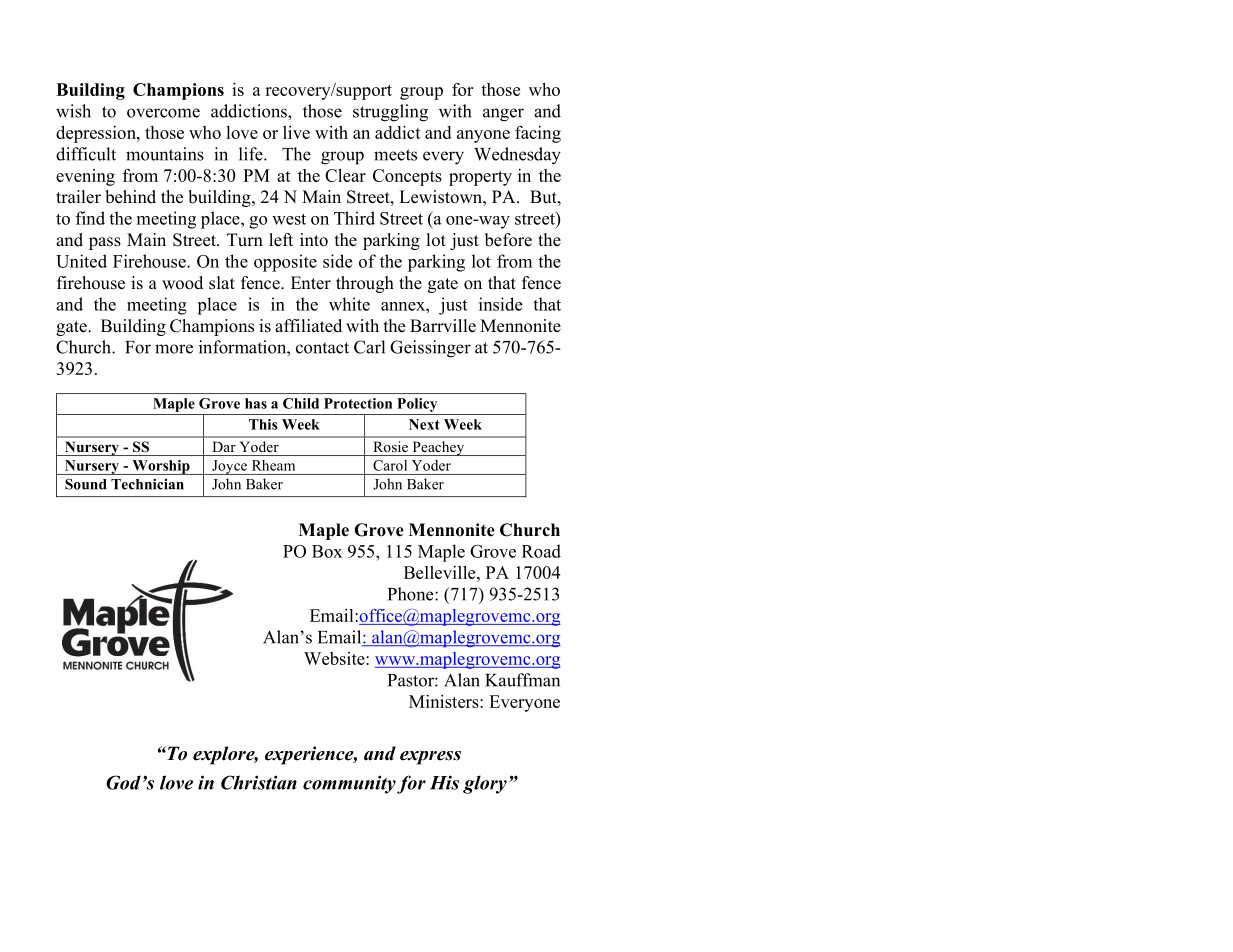  Describe the element at coordinates (259, 782) in the screenshot. I see `Christian` at that location.
